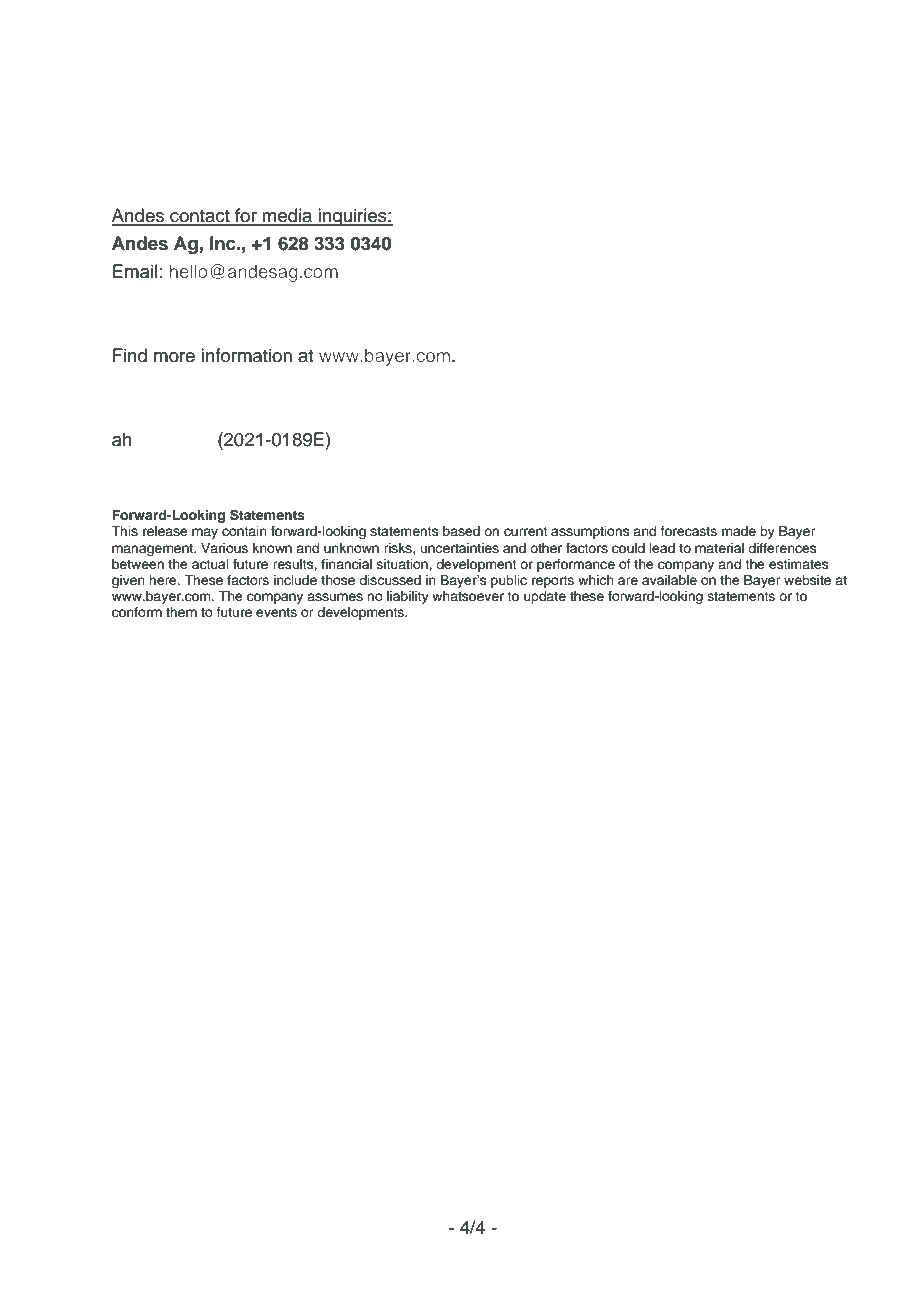 The image size is (924, 1308). What do you see at coordinates (461, 531) in the screenshot?
I see `based` at bounding box center [461, 531].
